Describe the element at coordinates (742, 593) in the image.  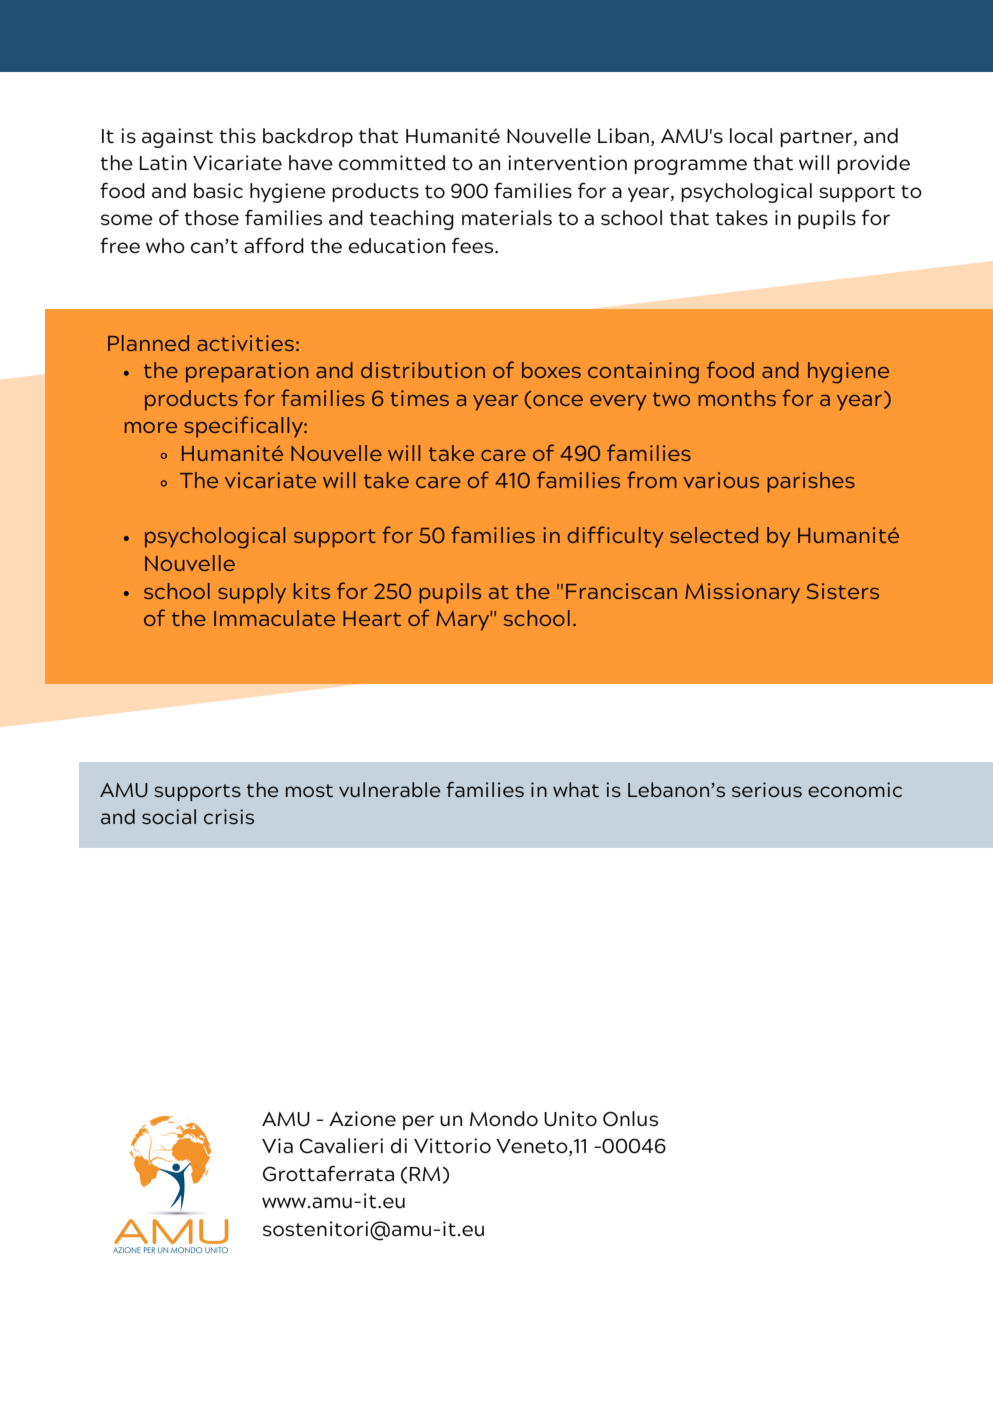
I see `Missionary` at that location.
